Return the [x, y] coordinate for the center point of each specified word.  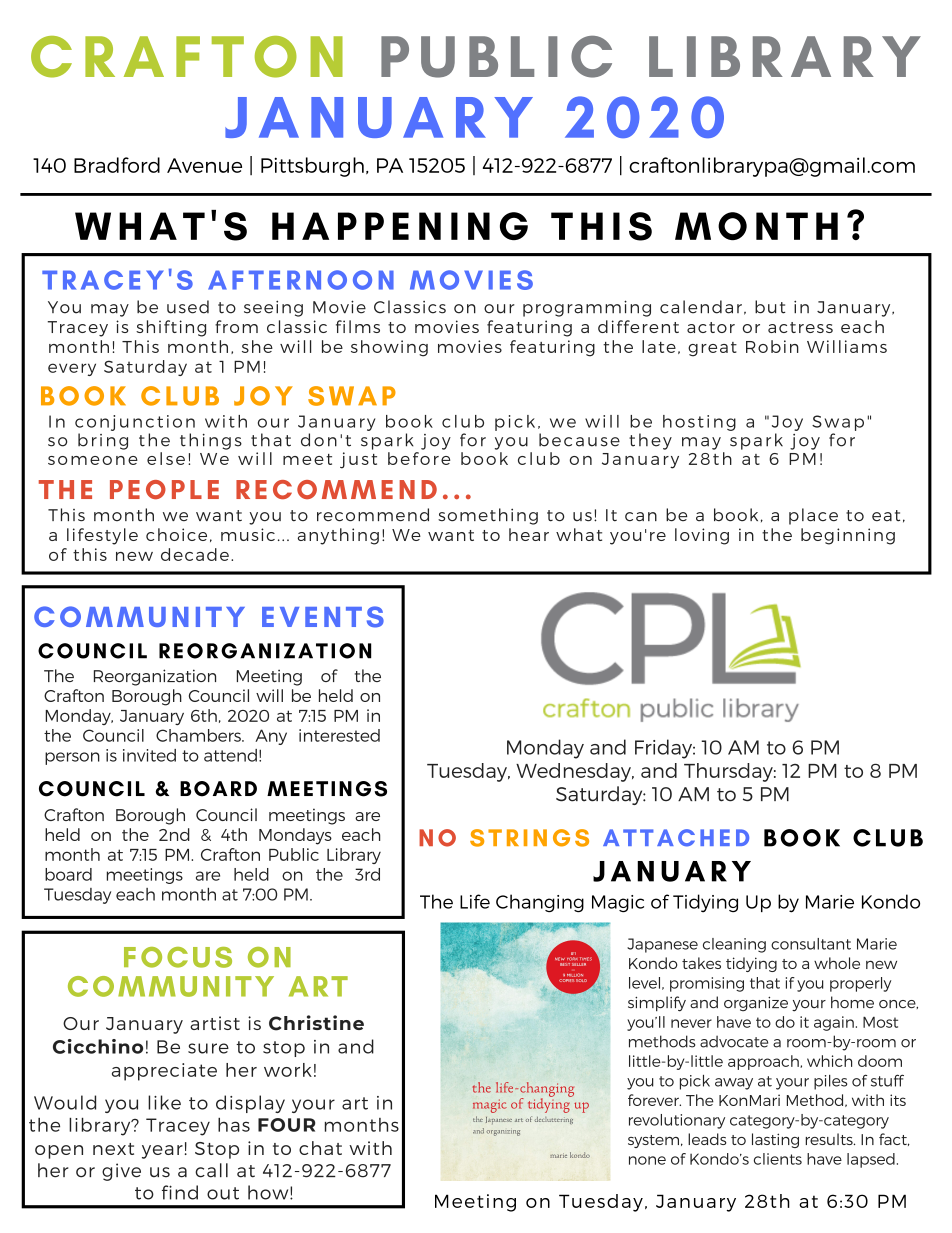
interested [339, 735]
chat [320, 1148]
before [419, 458]
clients [778, 1159]
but [770, 307]
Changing [540, 903]
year [162, 1152]
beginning [848, 536]
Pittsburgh [312, 167]
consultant [811, 944]
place [813, 516]
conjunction [135, 423]
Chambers [199, 735]
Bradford [117, 165]
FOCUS [178, 957]
